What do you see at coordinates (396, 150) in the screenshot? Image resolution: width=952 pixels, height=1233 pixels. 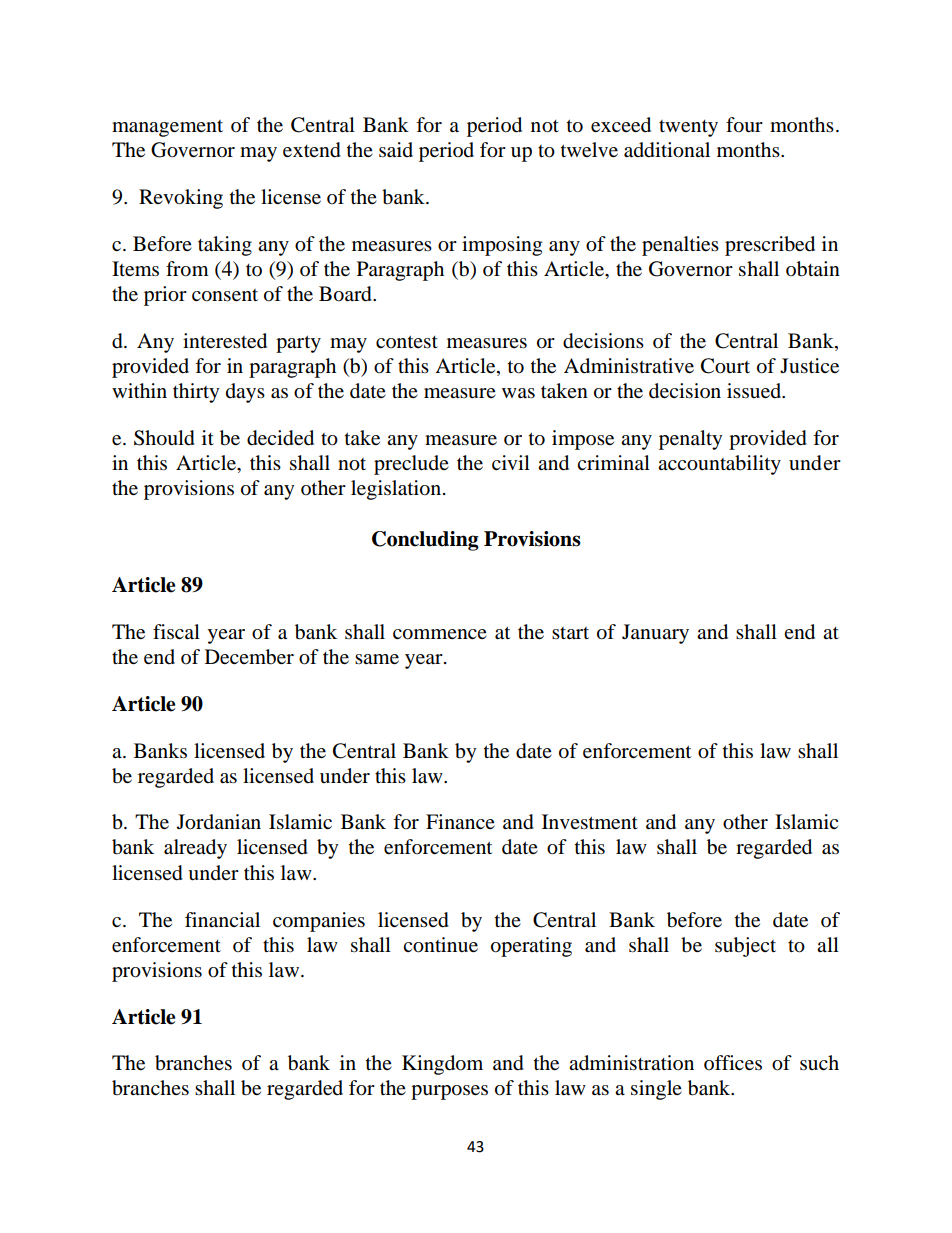 I see `said` at bounding box center [396, 150].
